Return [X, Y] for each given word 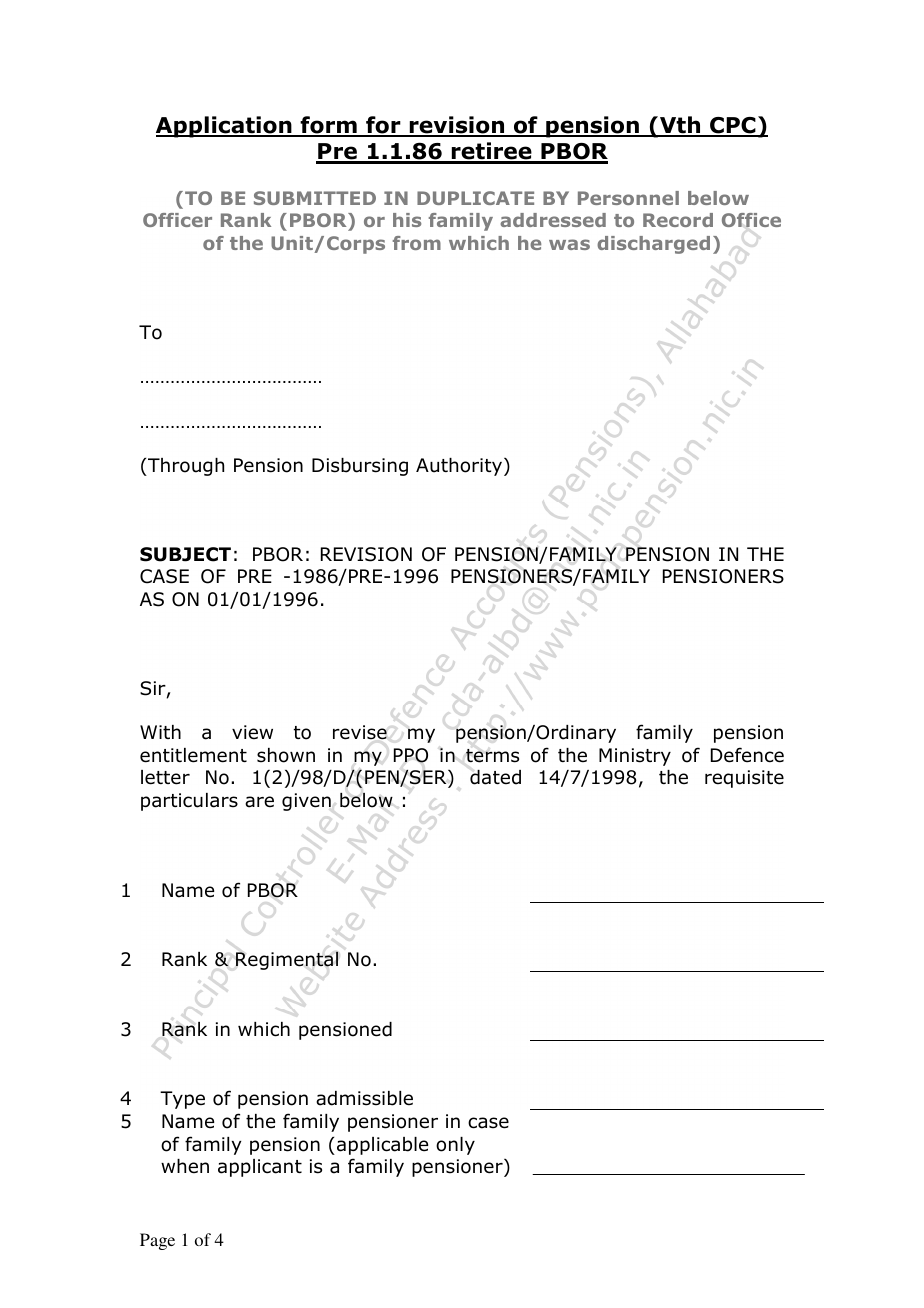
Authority [460, 467]
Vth [680, 126]
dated [495, 777]
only [455, 1146]
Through [185, 467]
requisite [744, 779]
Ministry [635, 757]
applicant [260, 1168]
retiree [492, 152]
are [259, 802]
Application [225, 127]
